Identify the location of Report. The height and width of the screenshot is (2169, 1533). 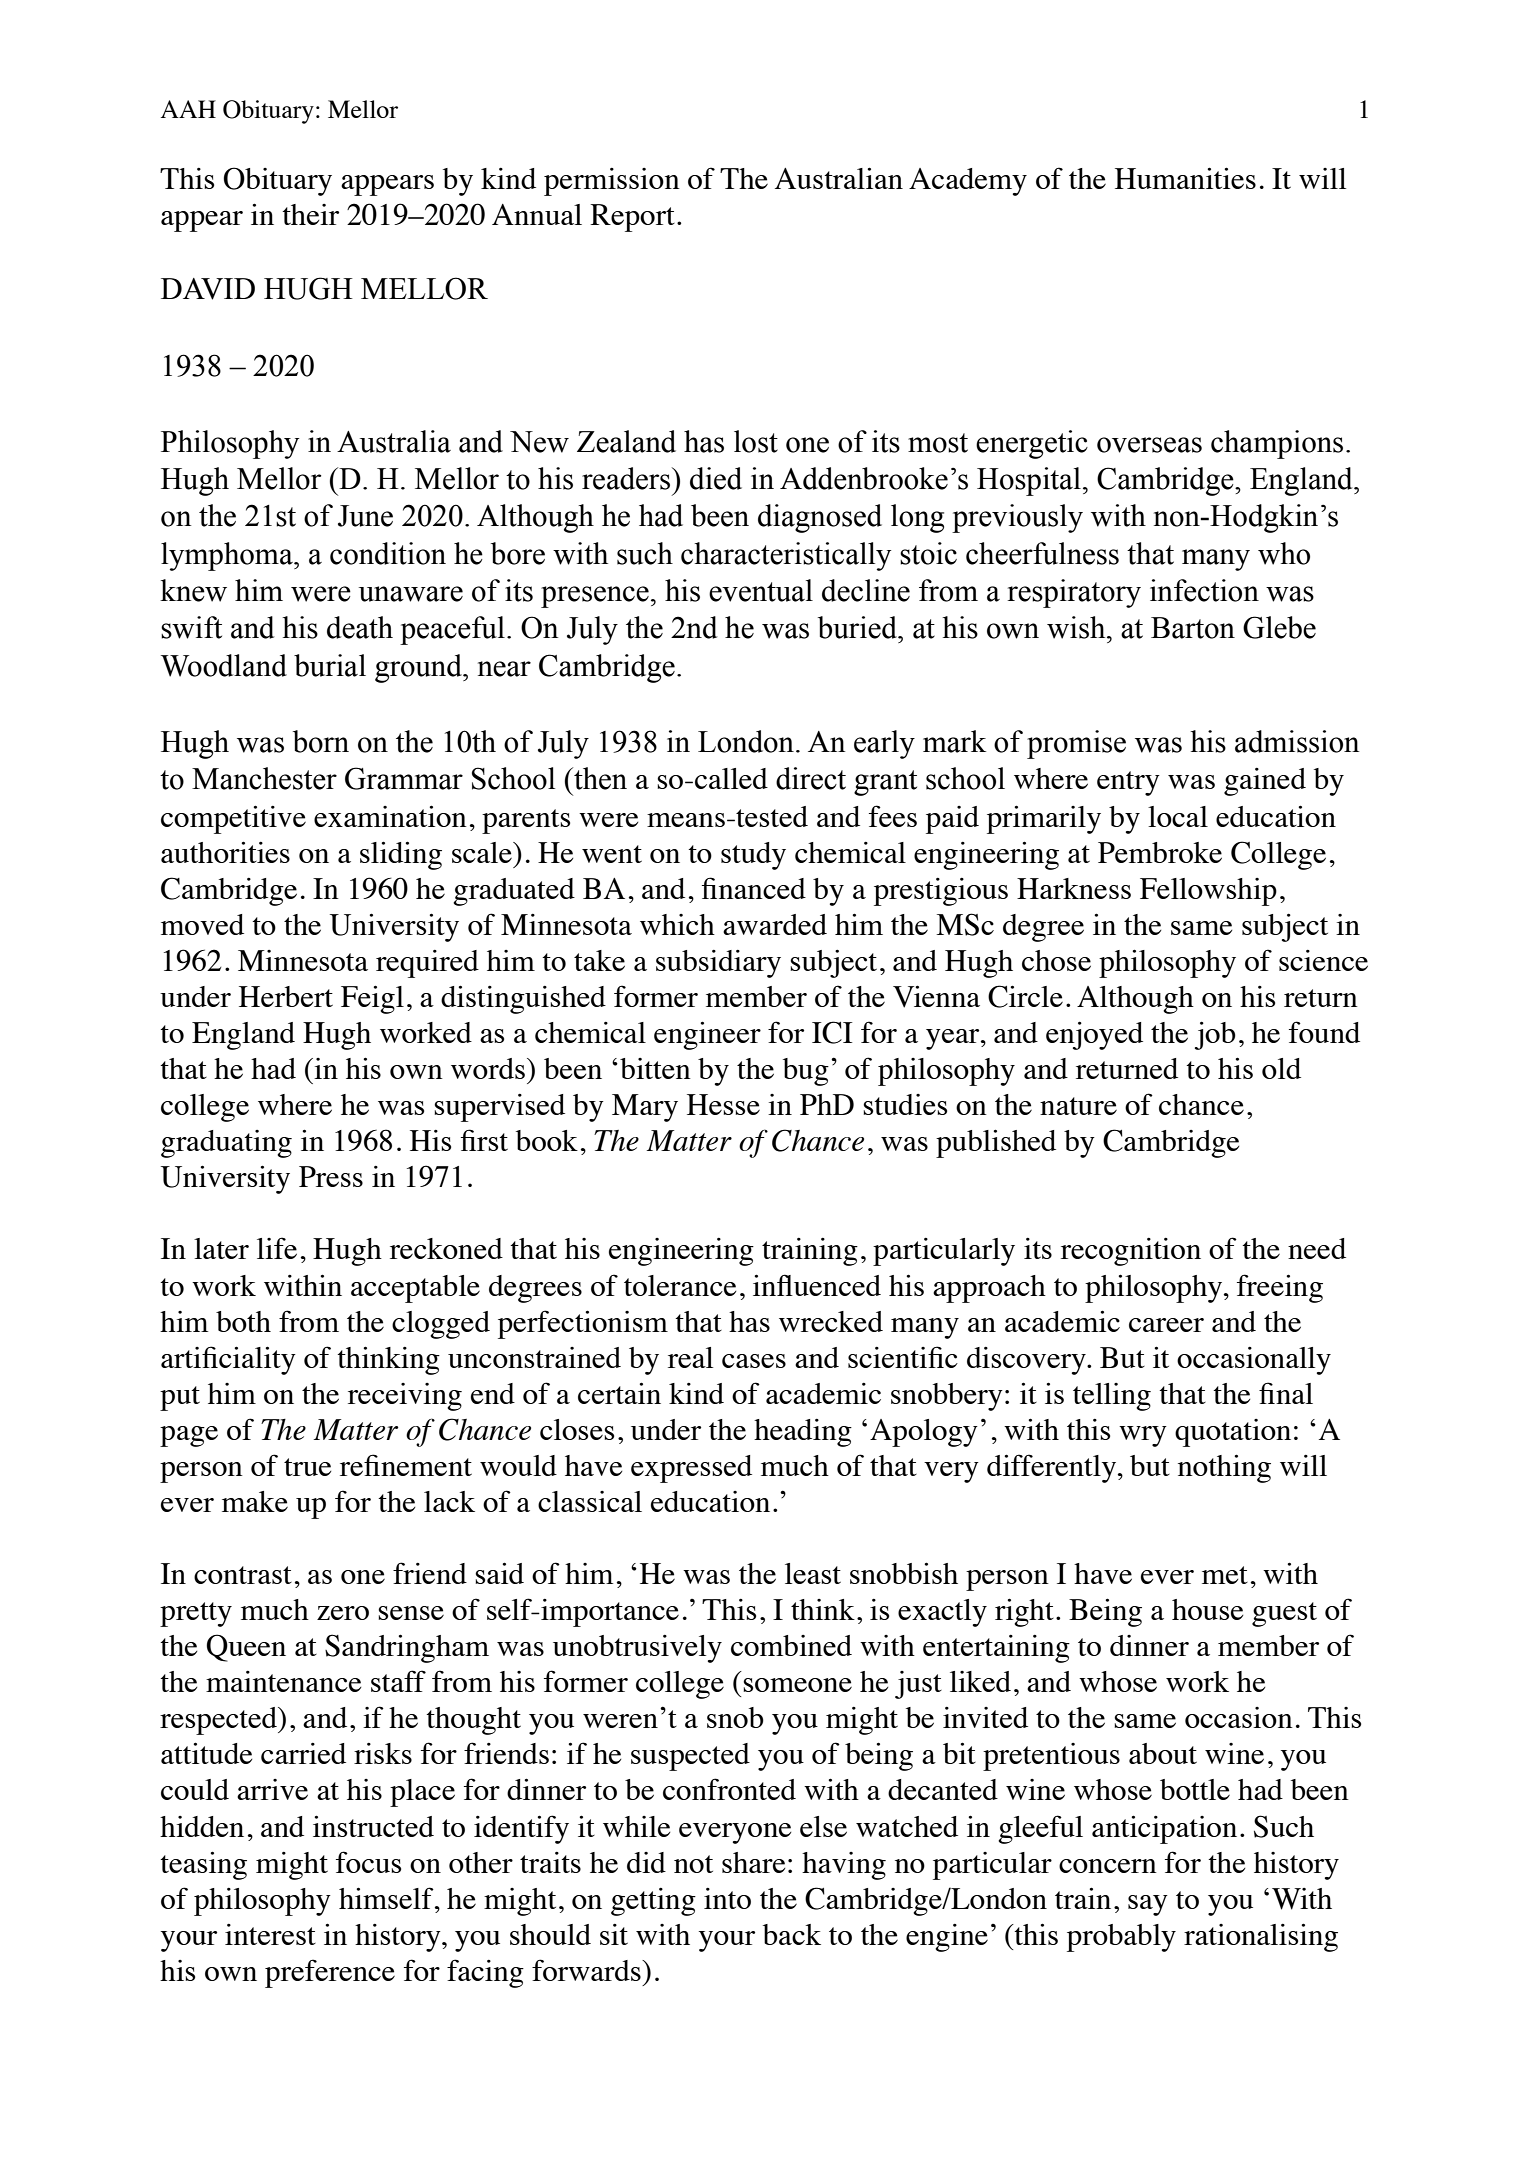
(632, 218).
